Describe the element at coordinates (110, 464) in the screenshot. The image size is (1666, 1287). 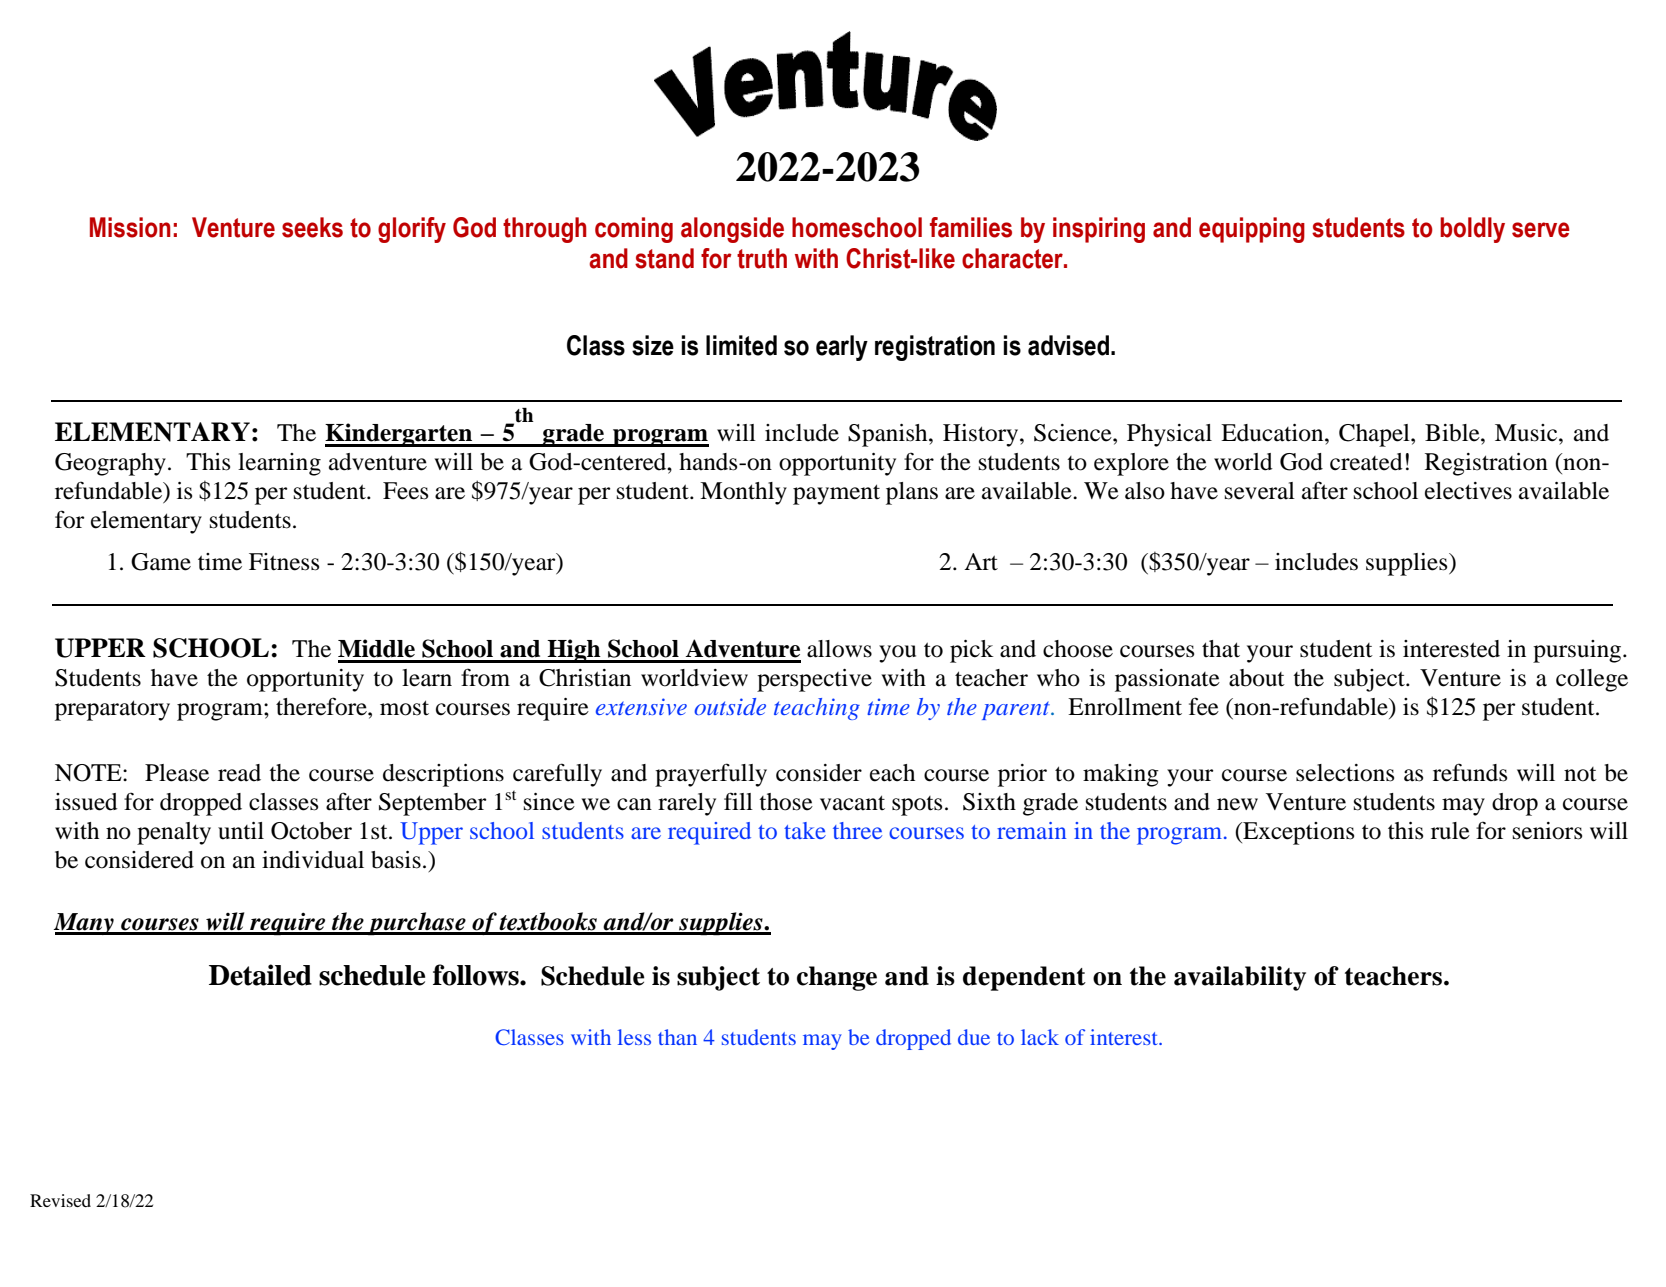
I see `Geography` at that location.
